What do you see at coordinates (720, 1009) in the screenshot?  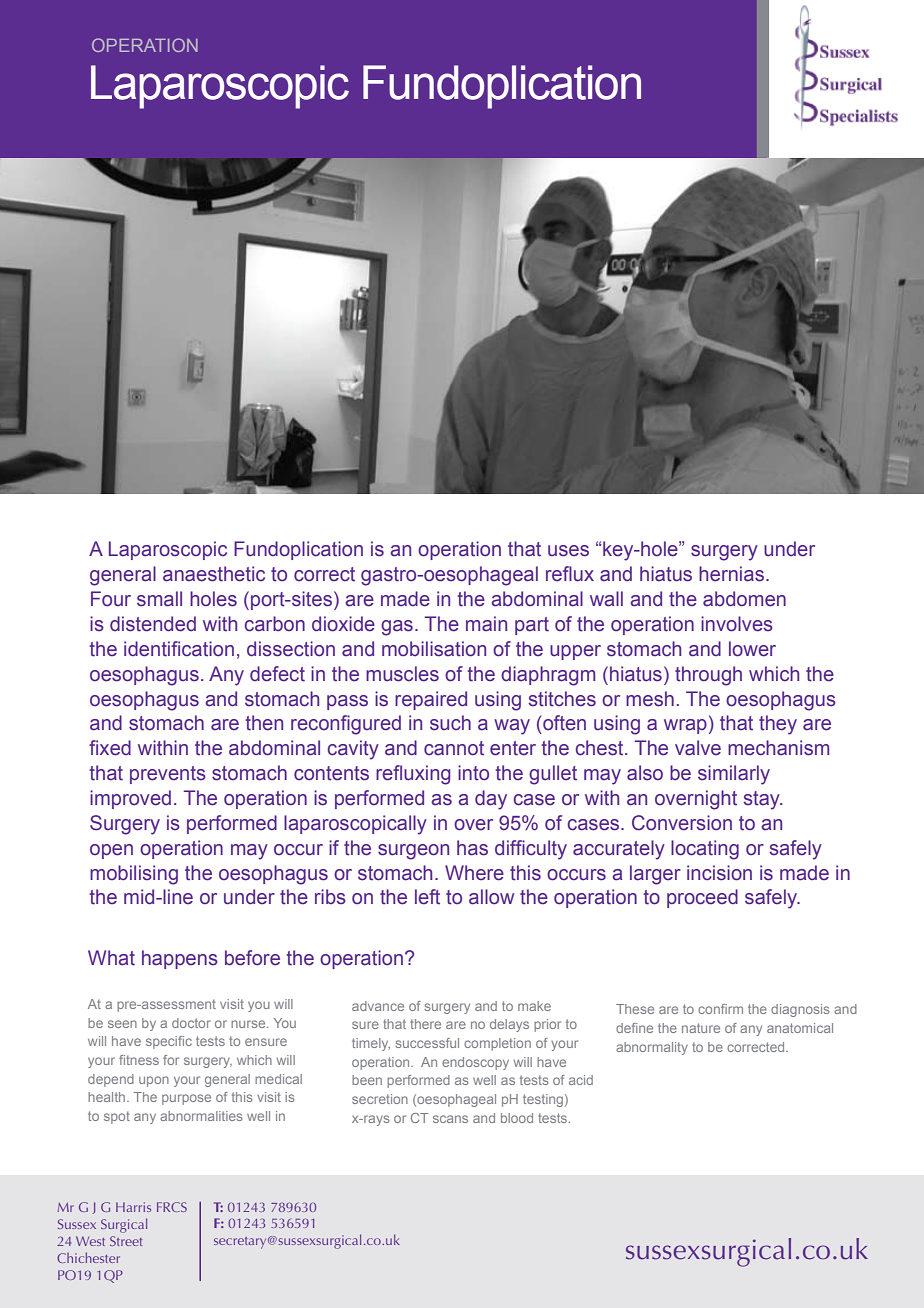 I see `confirm` at bounding box center [720, 1009].
